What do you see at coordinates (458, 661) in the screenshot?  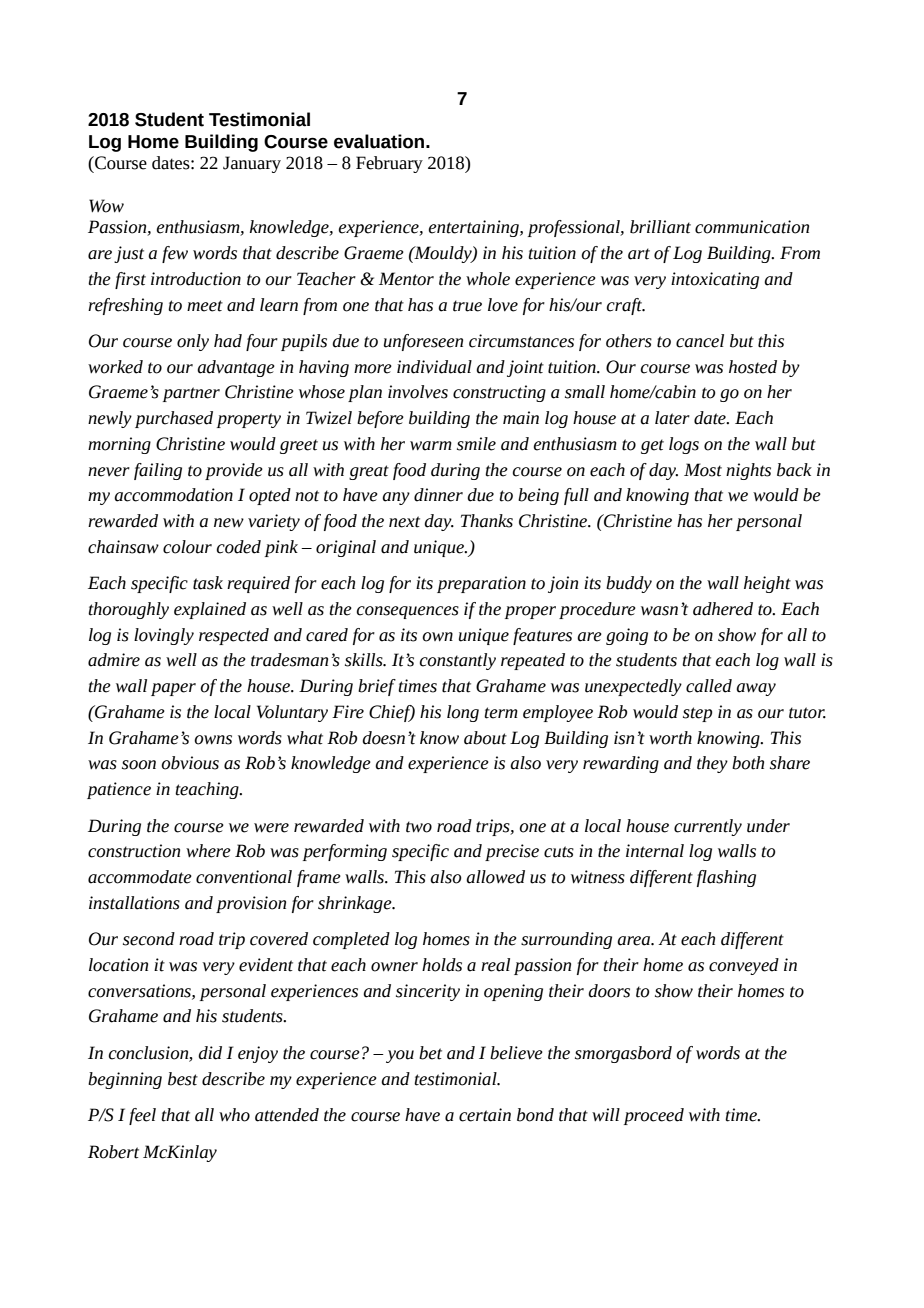 I see `constantly` at bounding box center [458, 661].
